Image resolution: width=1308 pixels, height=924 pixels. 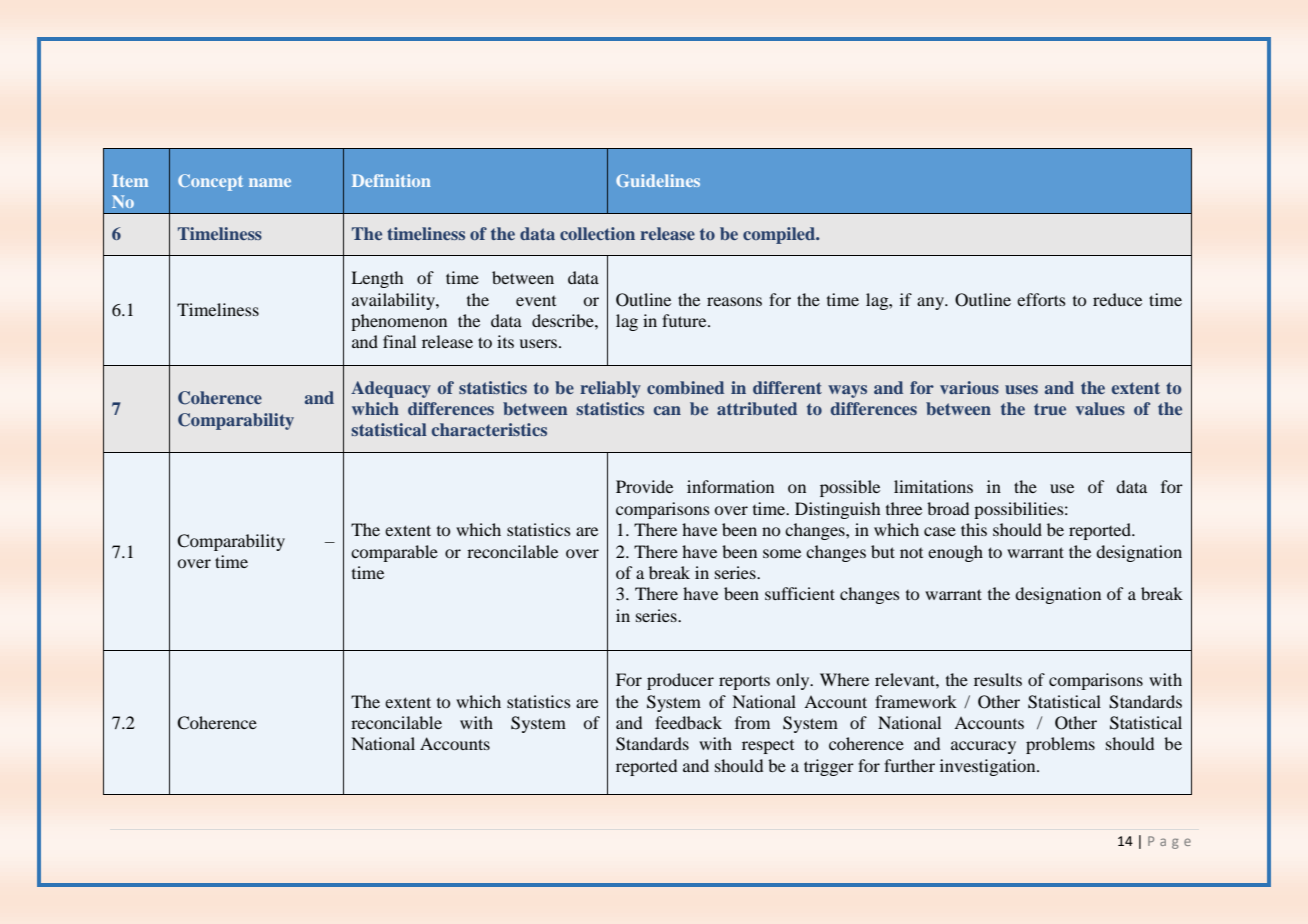 I want to click on feedback, so click(x=688, y=722).
